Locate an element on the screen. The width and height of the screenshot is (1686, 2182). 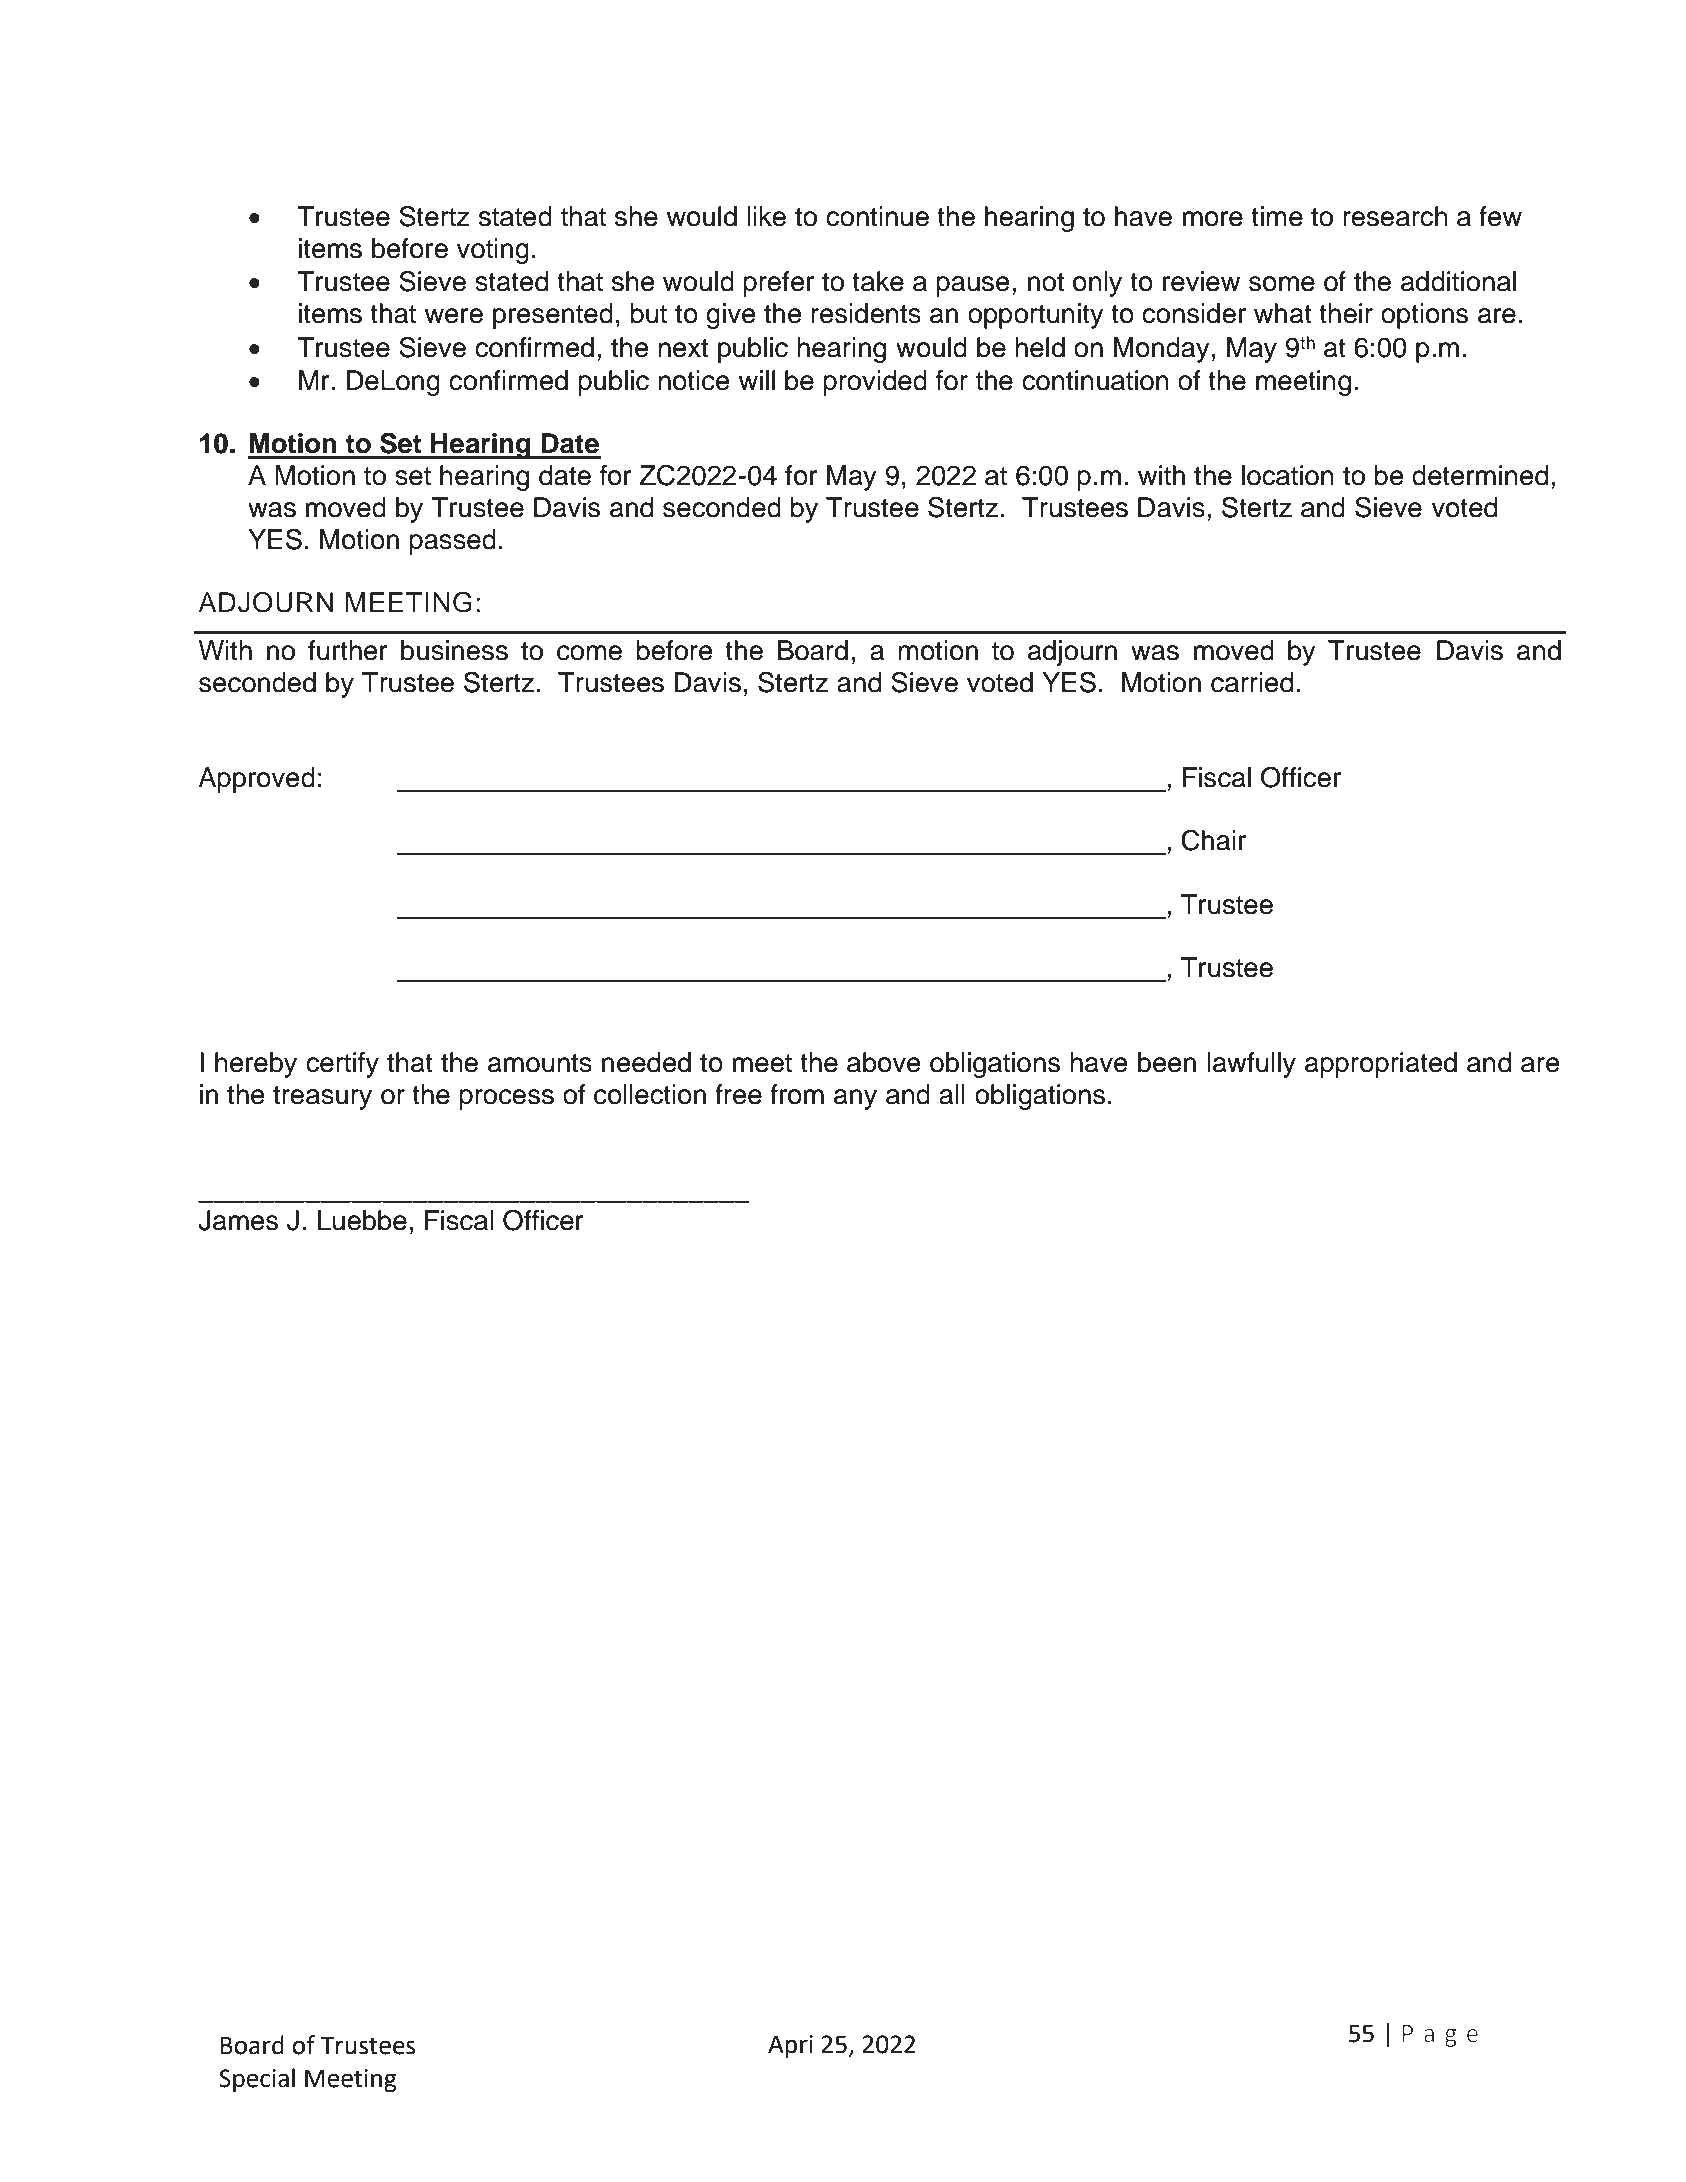
Special is located at coordinates (257, 2080).
